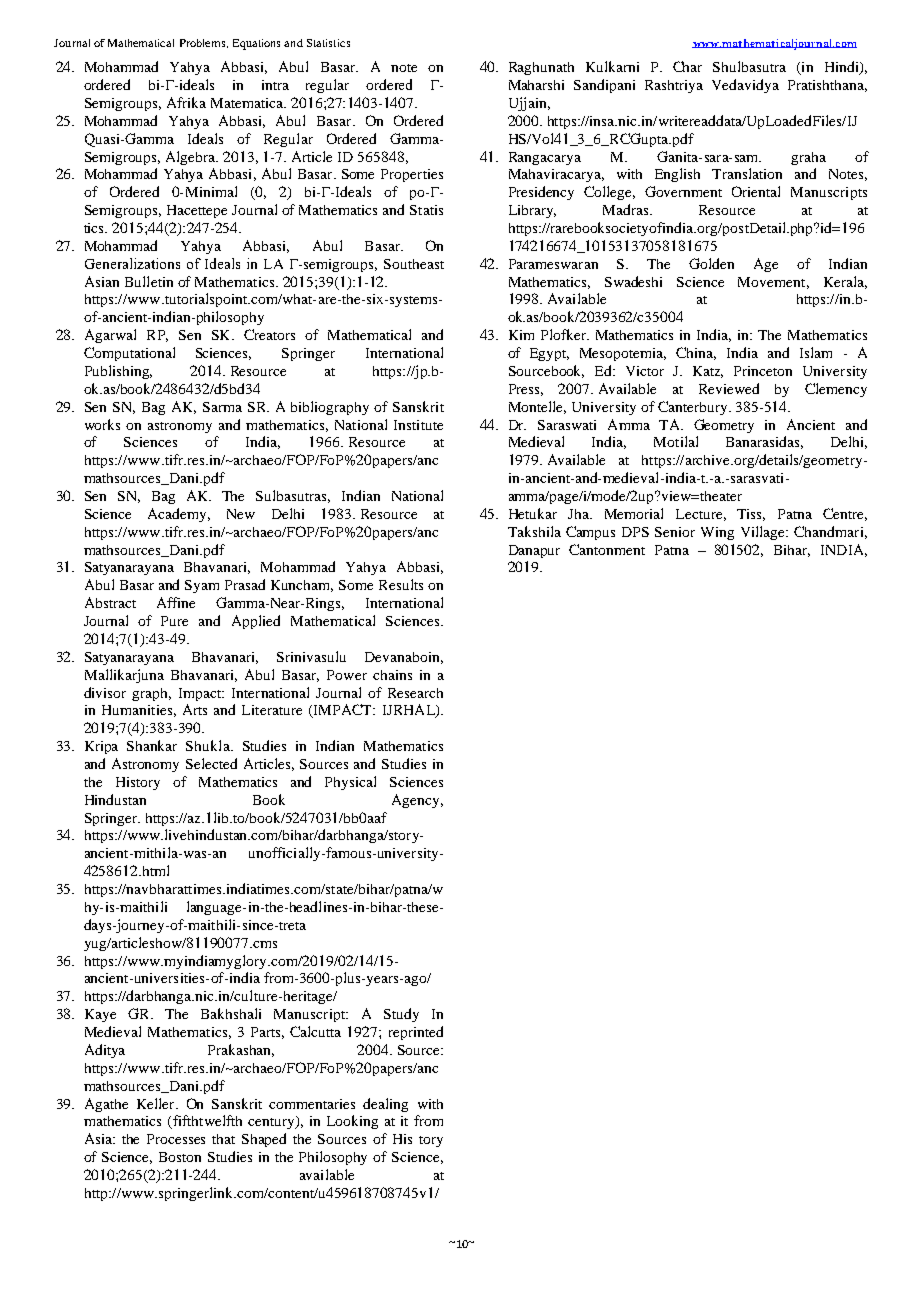 This screenshot has height=1308, width=924. I want to click on Results, so click(401, 584).
